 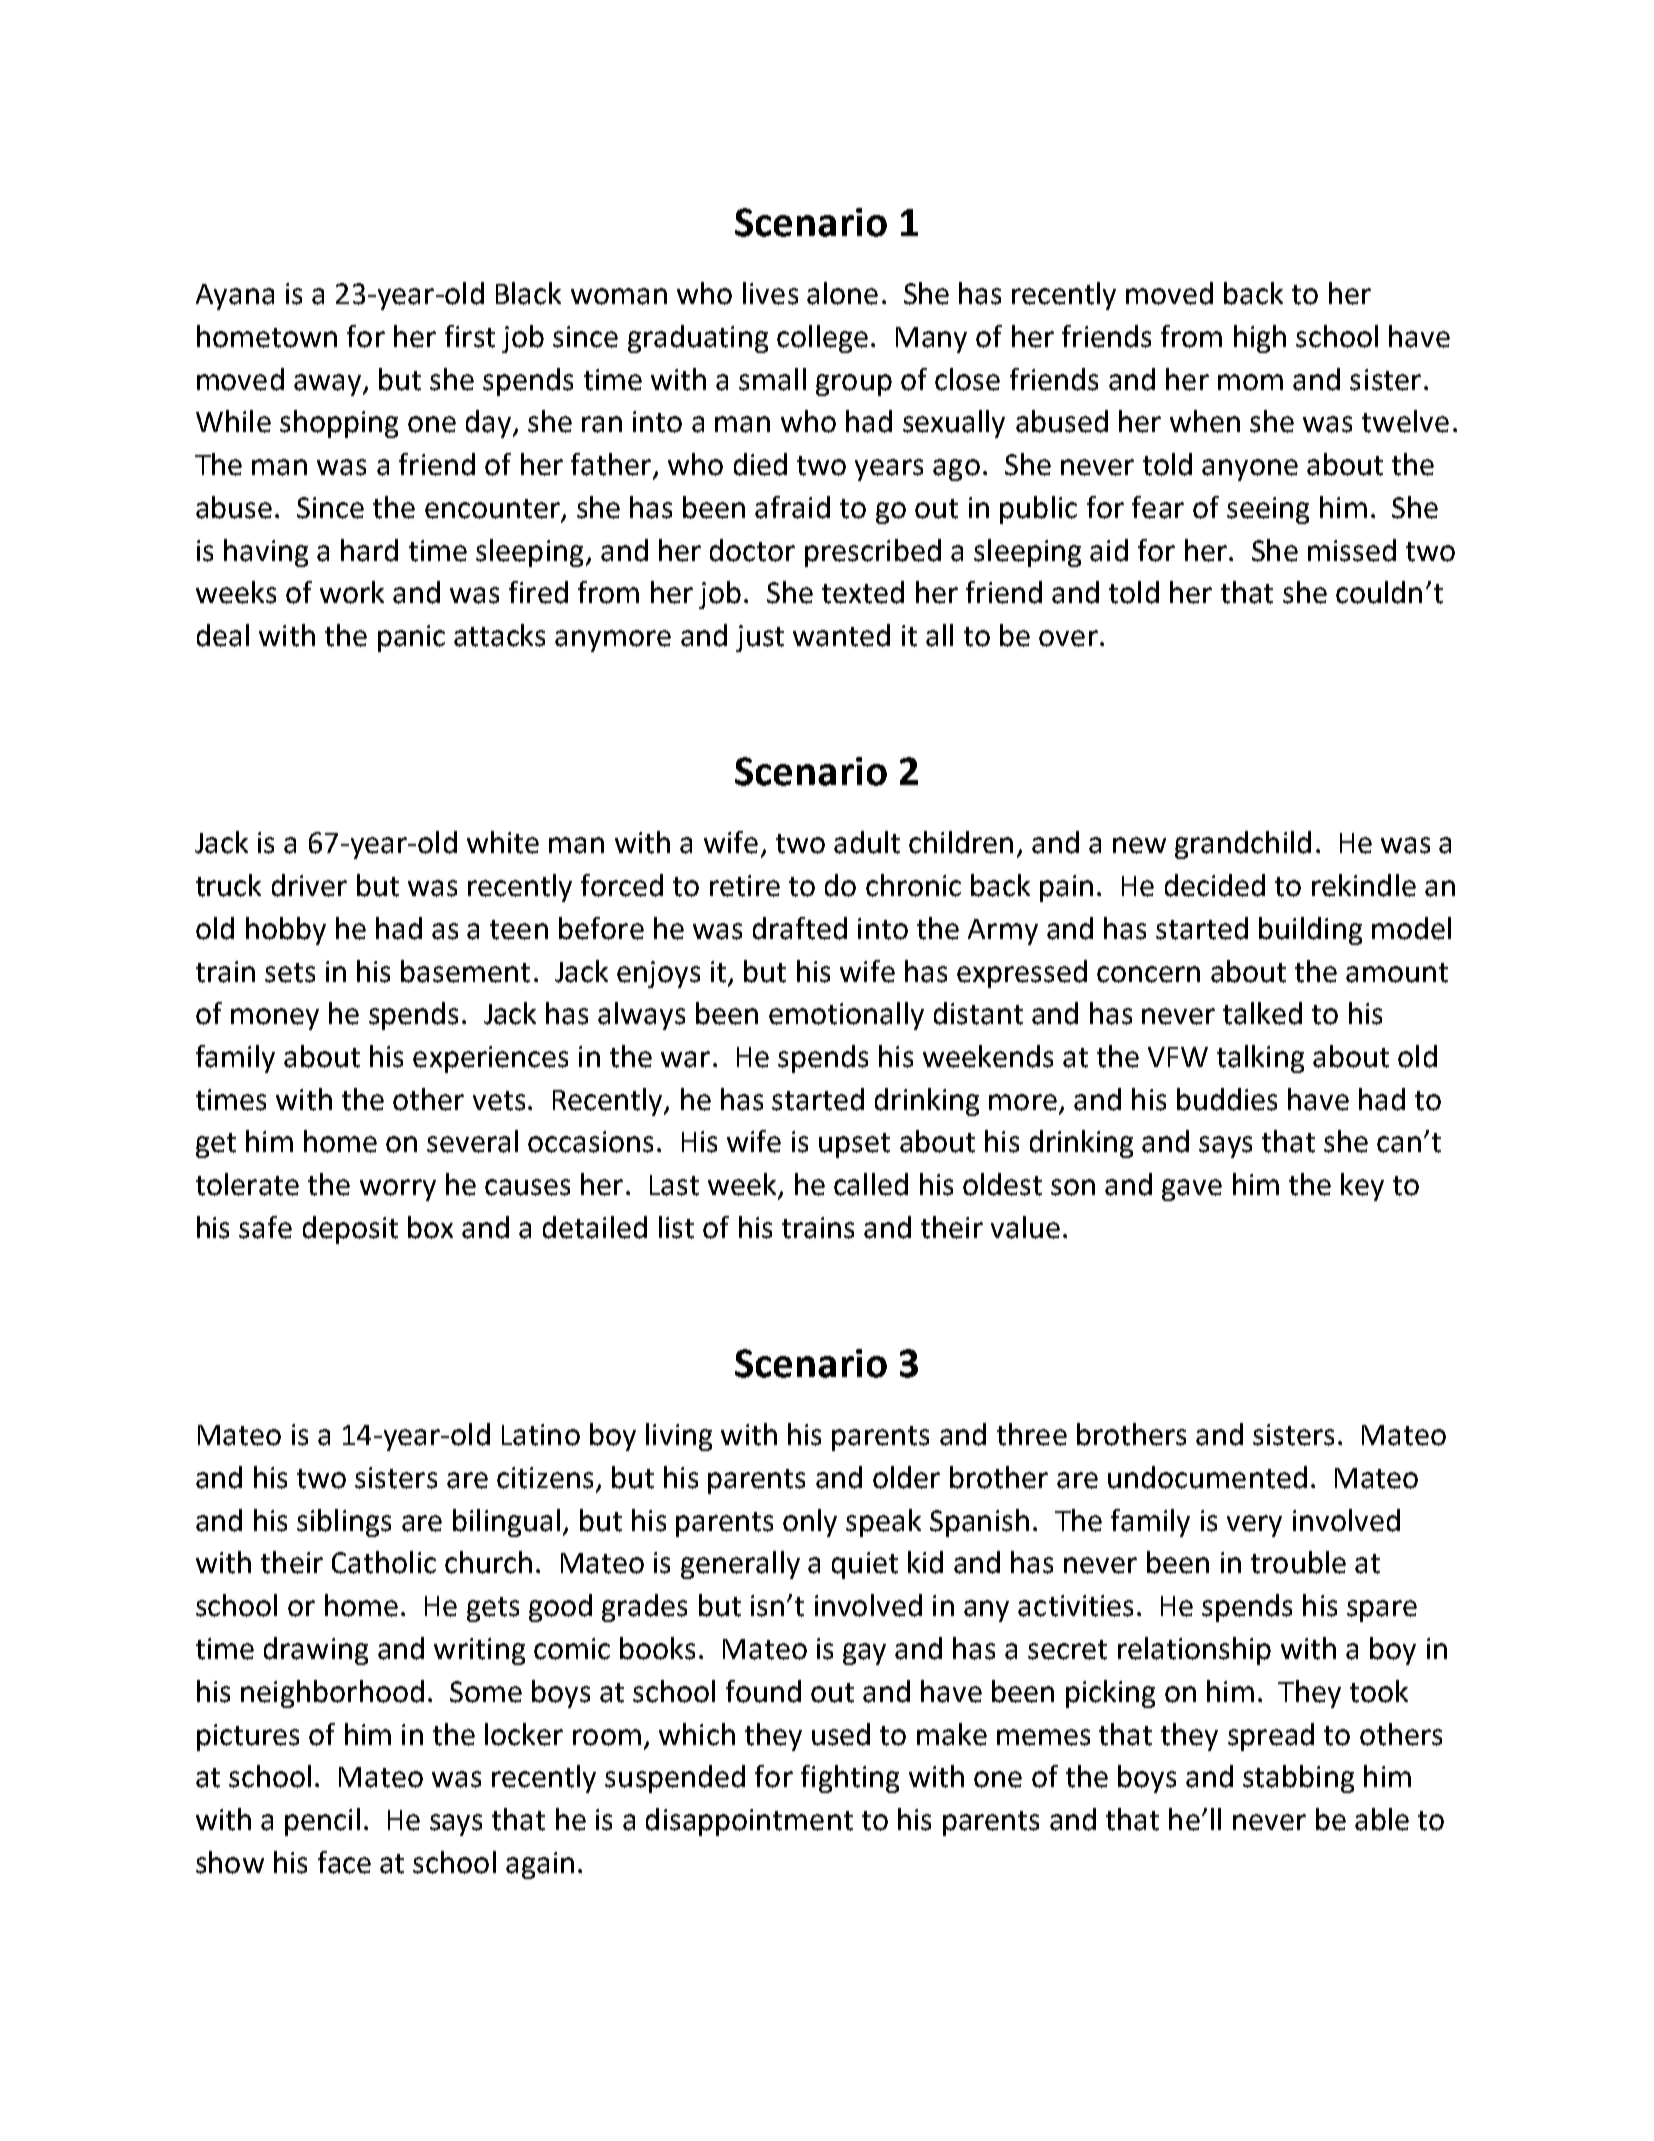 What do you see at coordinates (322, 1822) in the screenshot?
I see `pencil` at bounding box center [322, 1822].
